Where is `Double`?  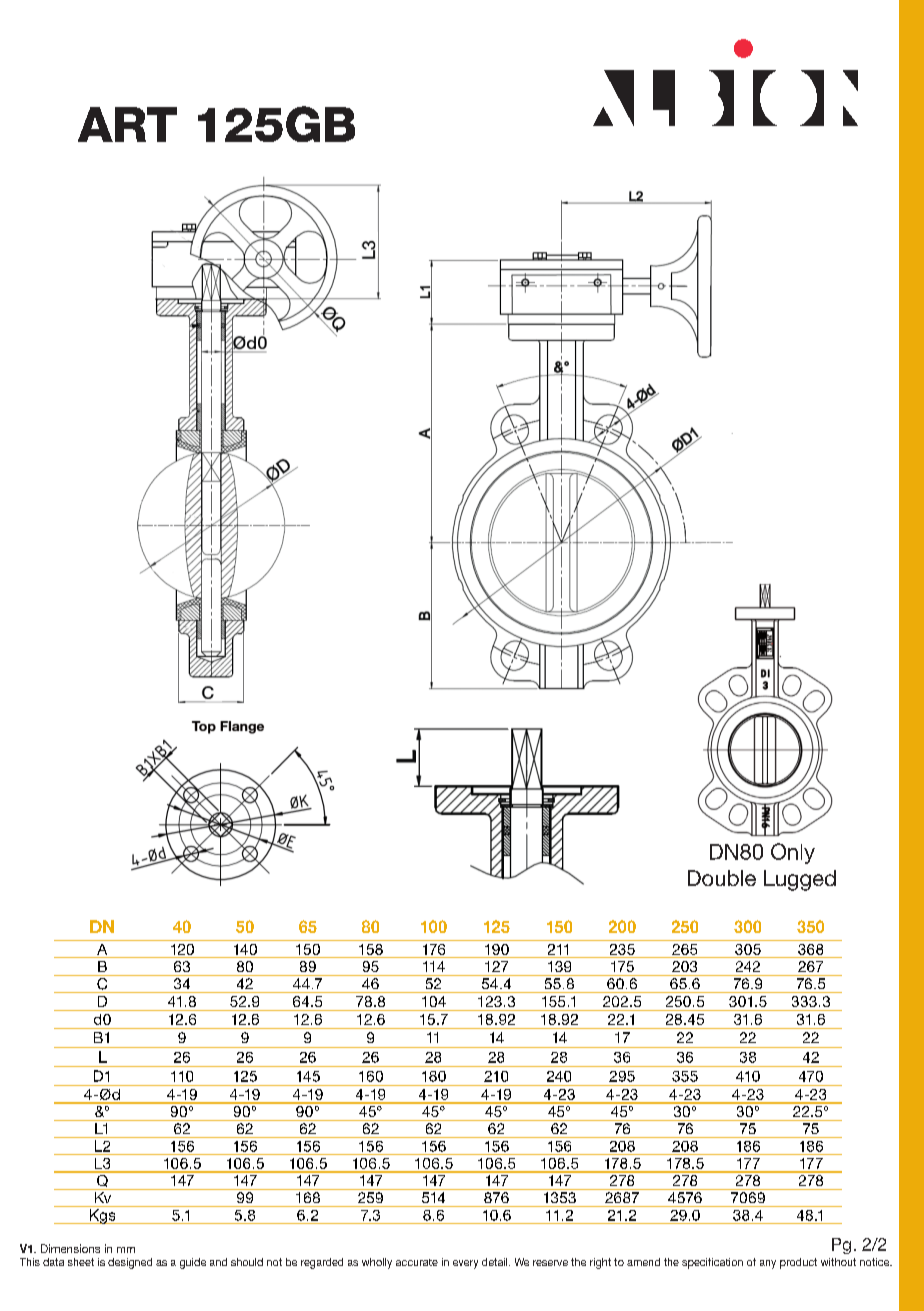
Double is located at coordinates (722, 878).
